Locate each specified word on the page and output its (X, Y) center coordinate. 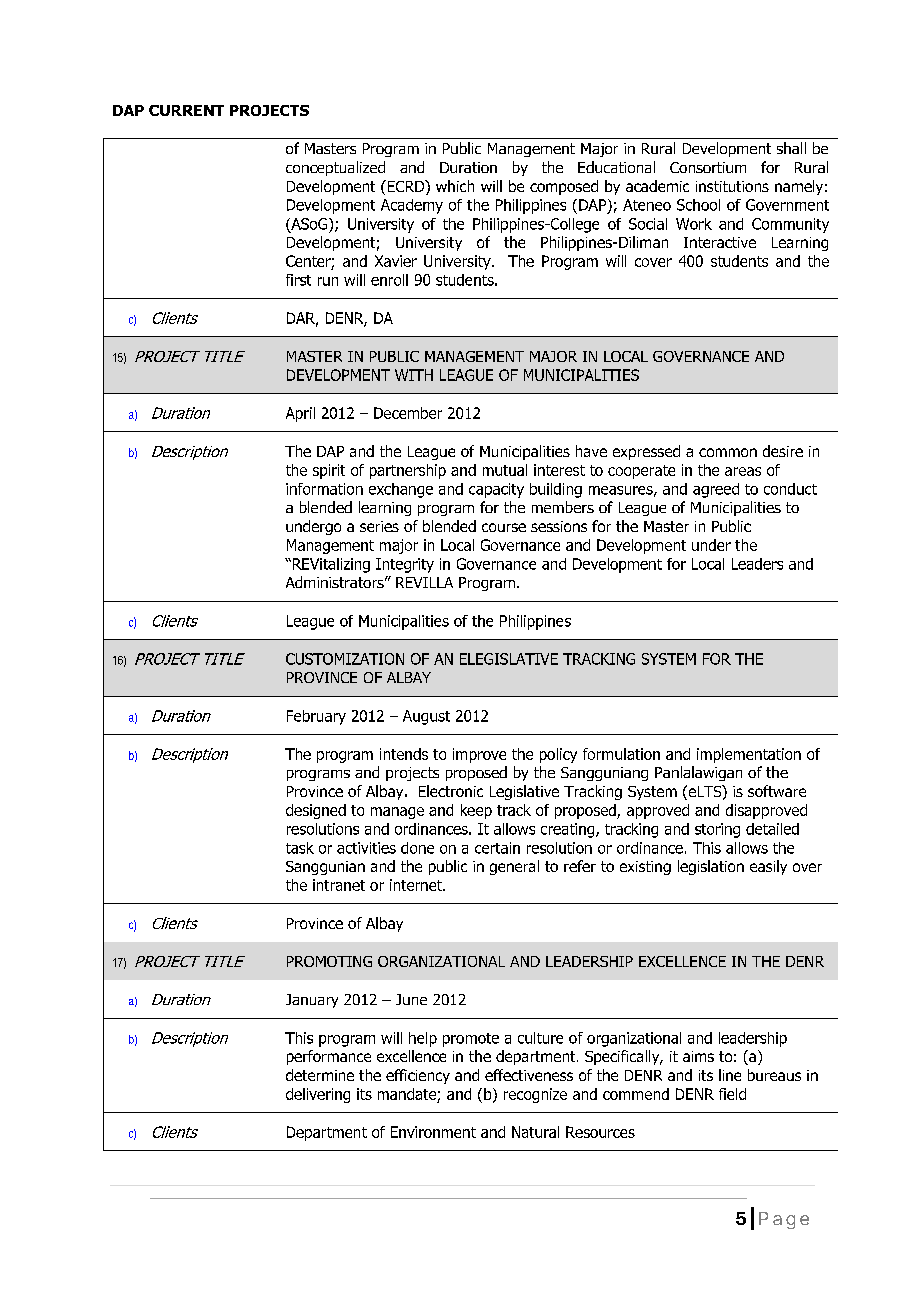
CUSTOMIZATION (345, 659)
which (455, 186)
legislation (711, 867)
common (728, 452)
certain (497, 848)
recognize (535, 1095)
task (300, 848)
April (300, 414)
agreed (716, 490)
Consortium (708, 167)
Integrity (405, 565)
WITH (414, 375)
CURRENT (186, 110)
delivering (318, 1095)
